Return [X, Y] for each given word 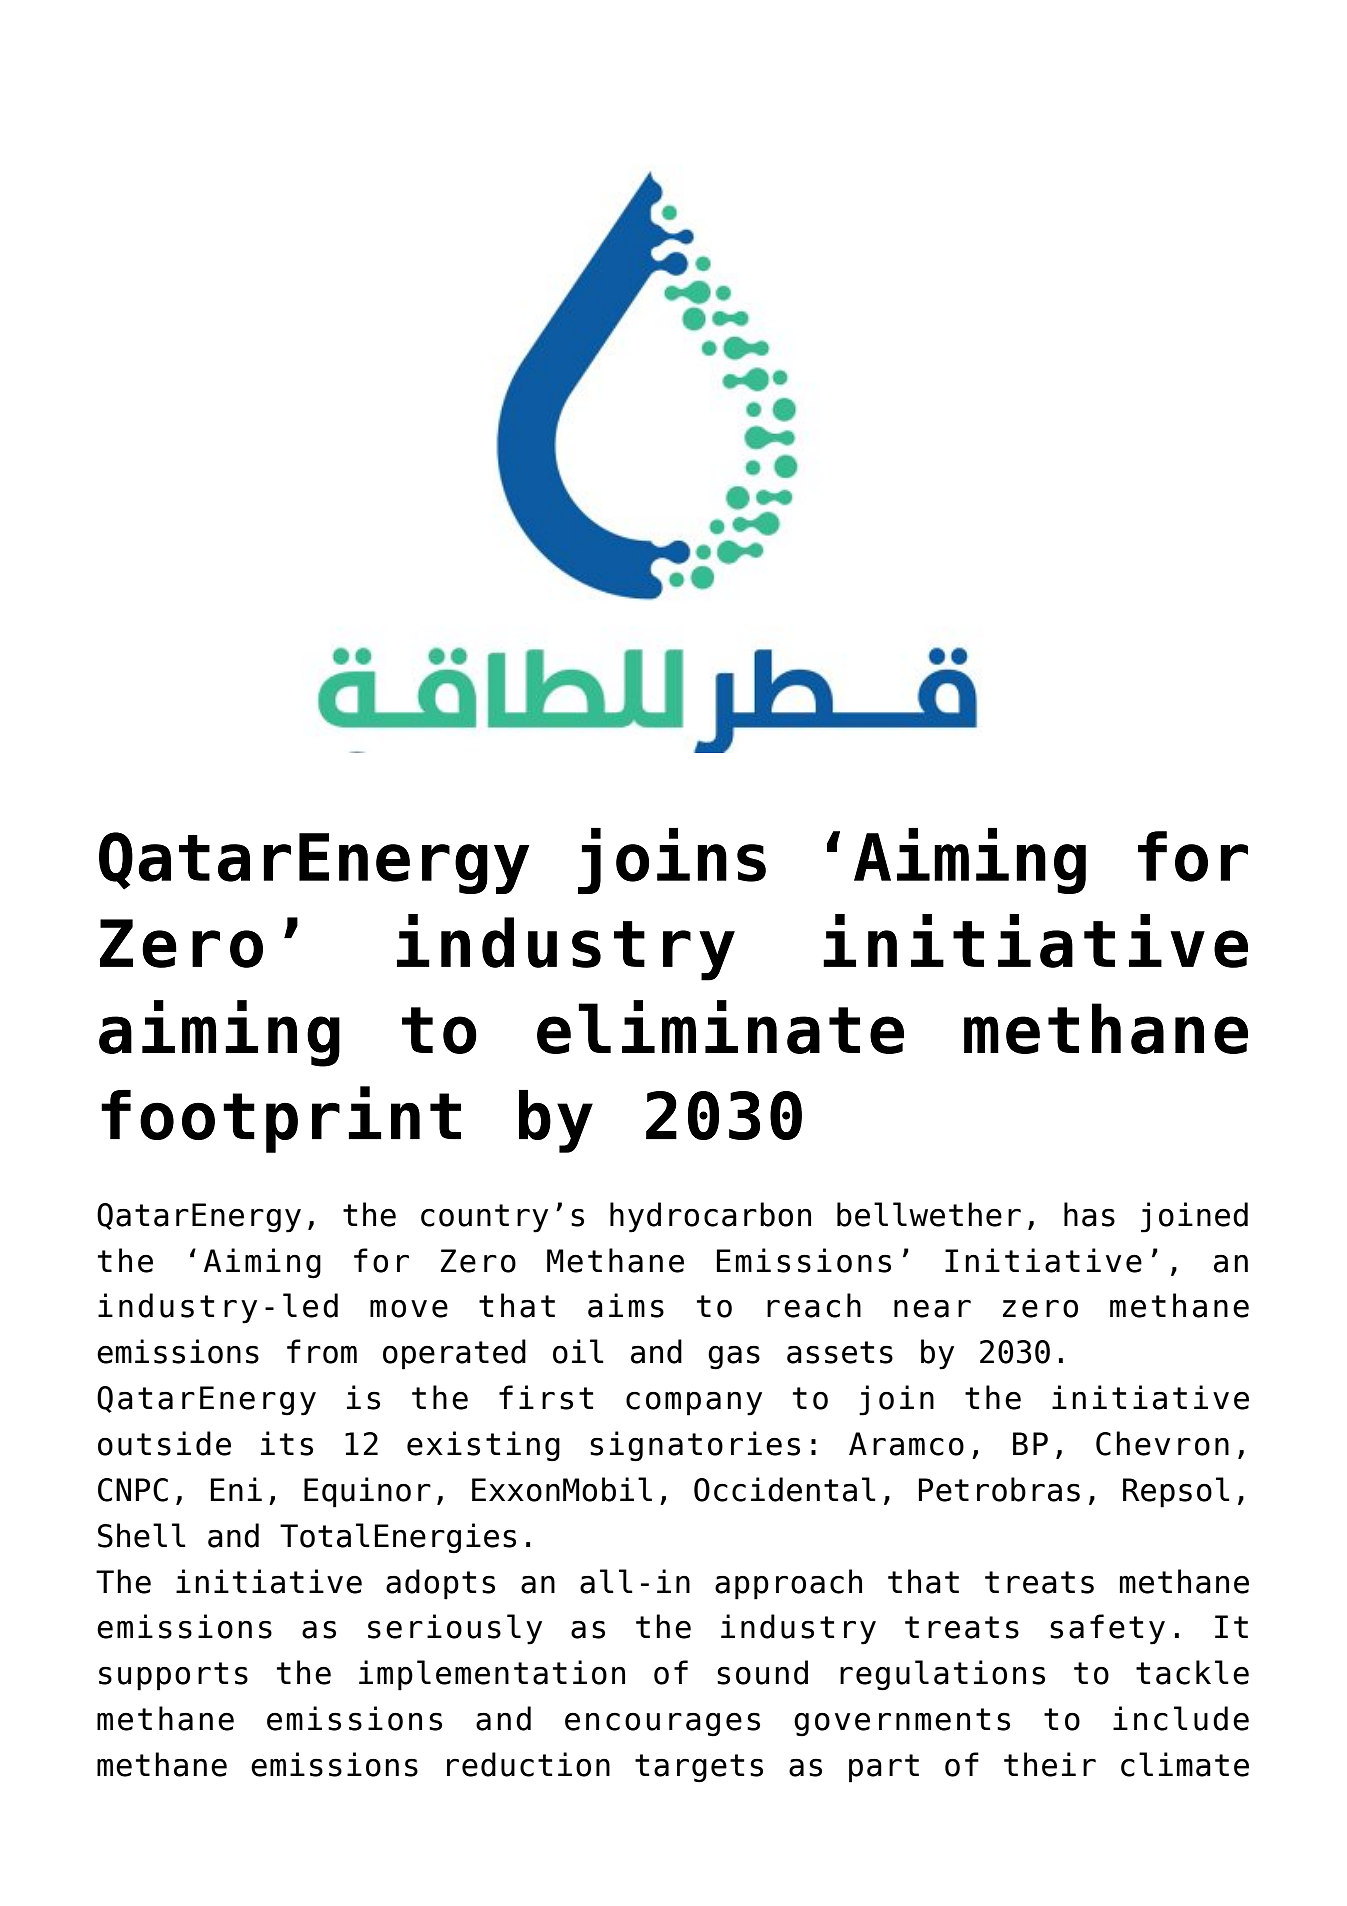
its [287, 1443]
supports [173, 1676]
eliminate [720, 1027]
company [694, 1404]
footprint [281, 1119]
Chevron [1162, 1443]
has [1089, 1214]
